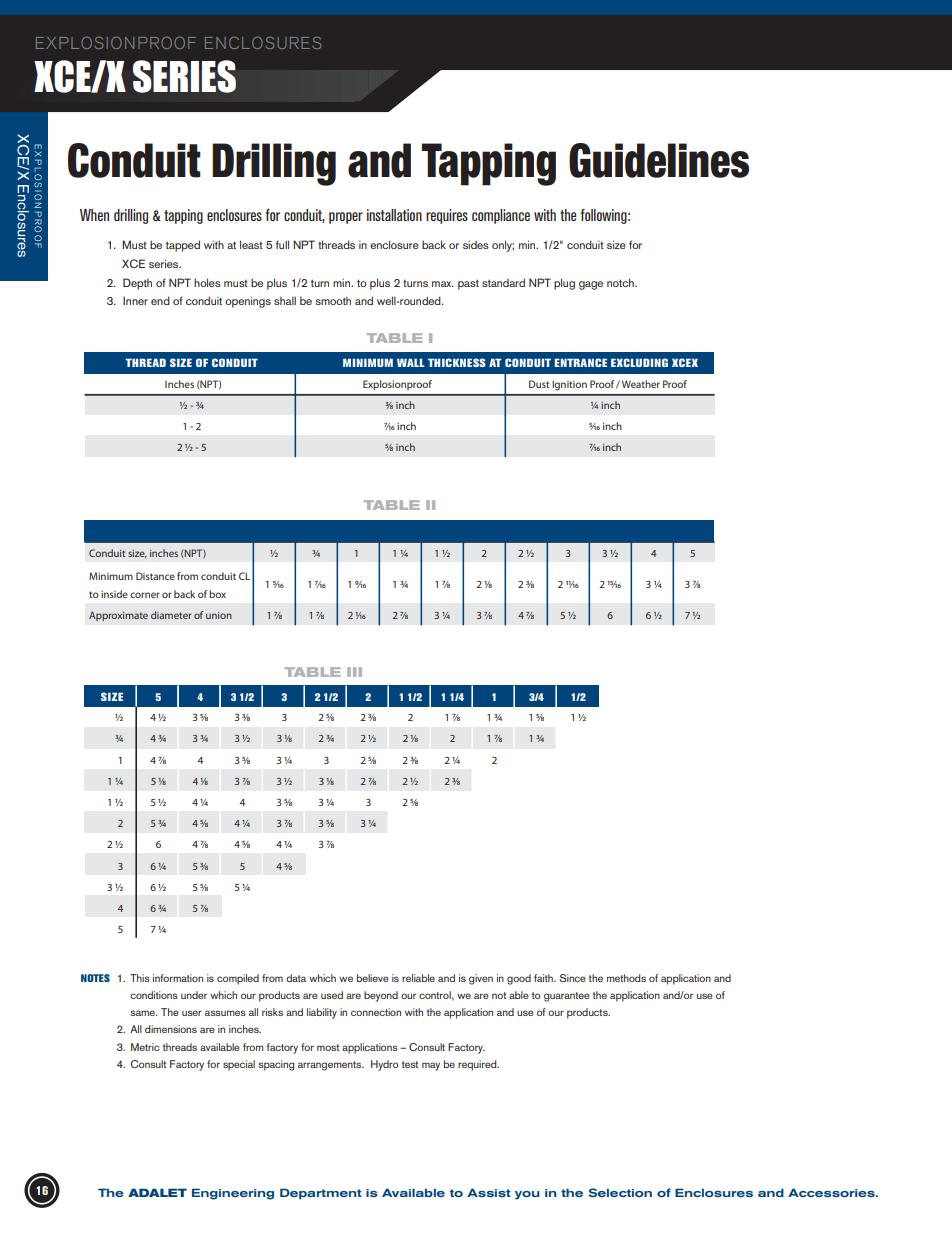 This screenshot has width=952, height=1233. I want to click on Assist, so click(489, 1192).
